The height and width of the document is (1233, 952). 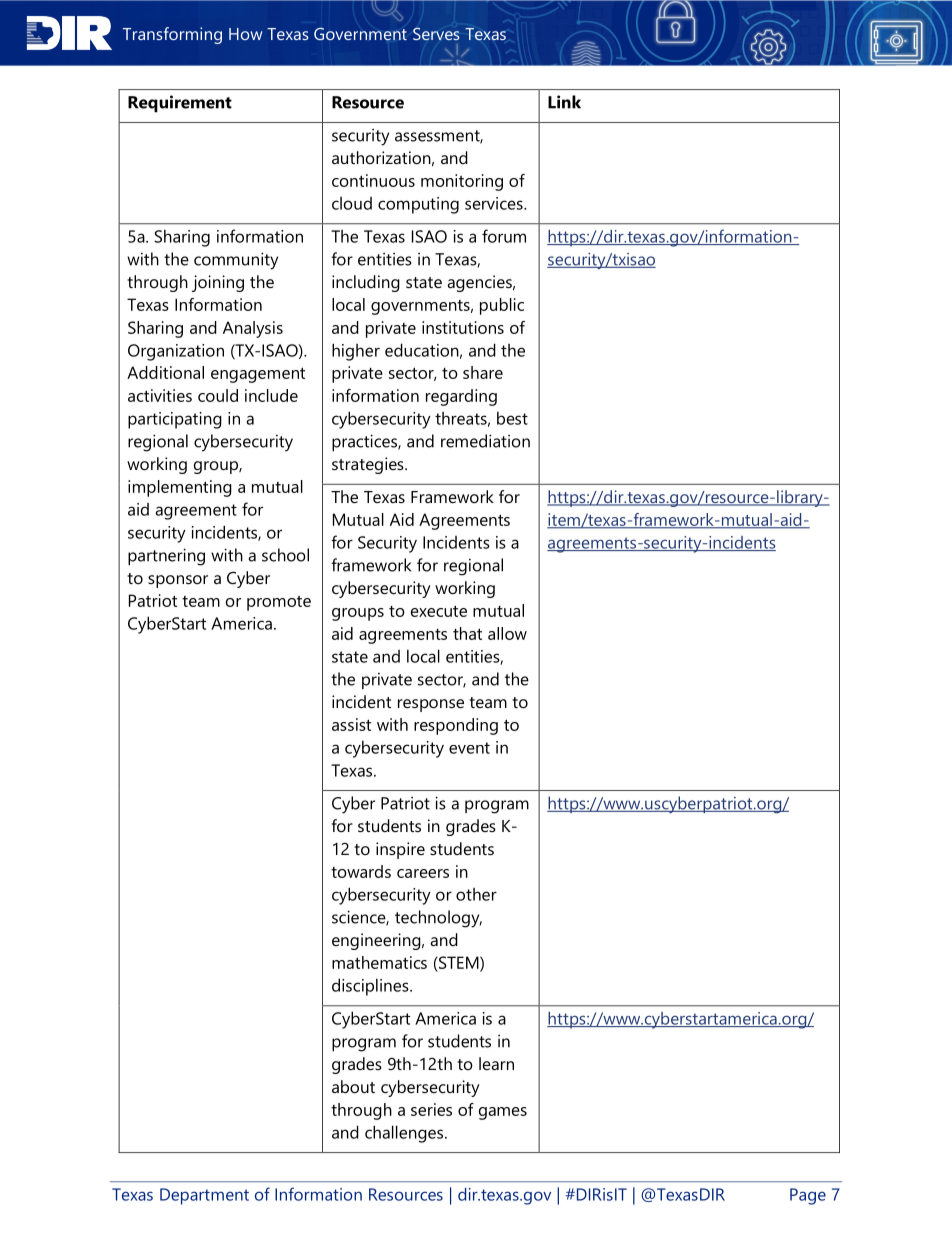 What do you see at coordinates (469, 748) in the document?
I see `event` at bounding box center [469, 748].
